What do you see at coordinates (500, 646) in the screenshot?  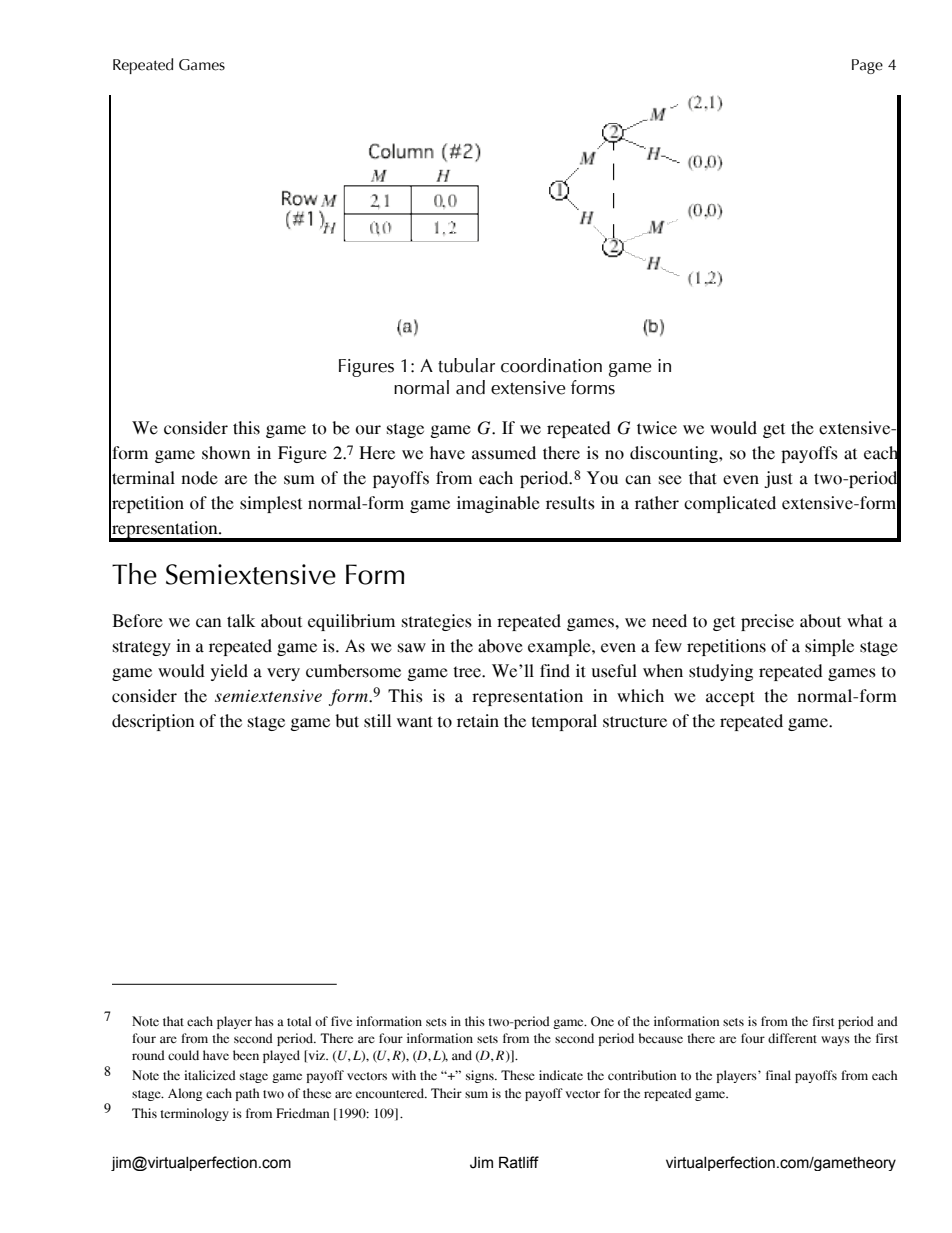 I see `above` at bounding box center [500, 646].
